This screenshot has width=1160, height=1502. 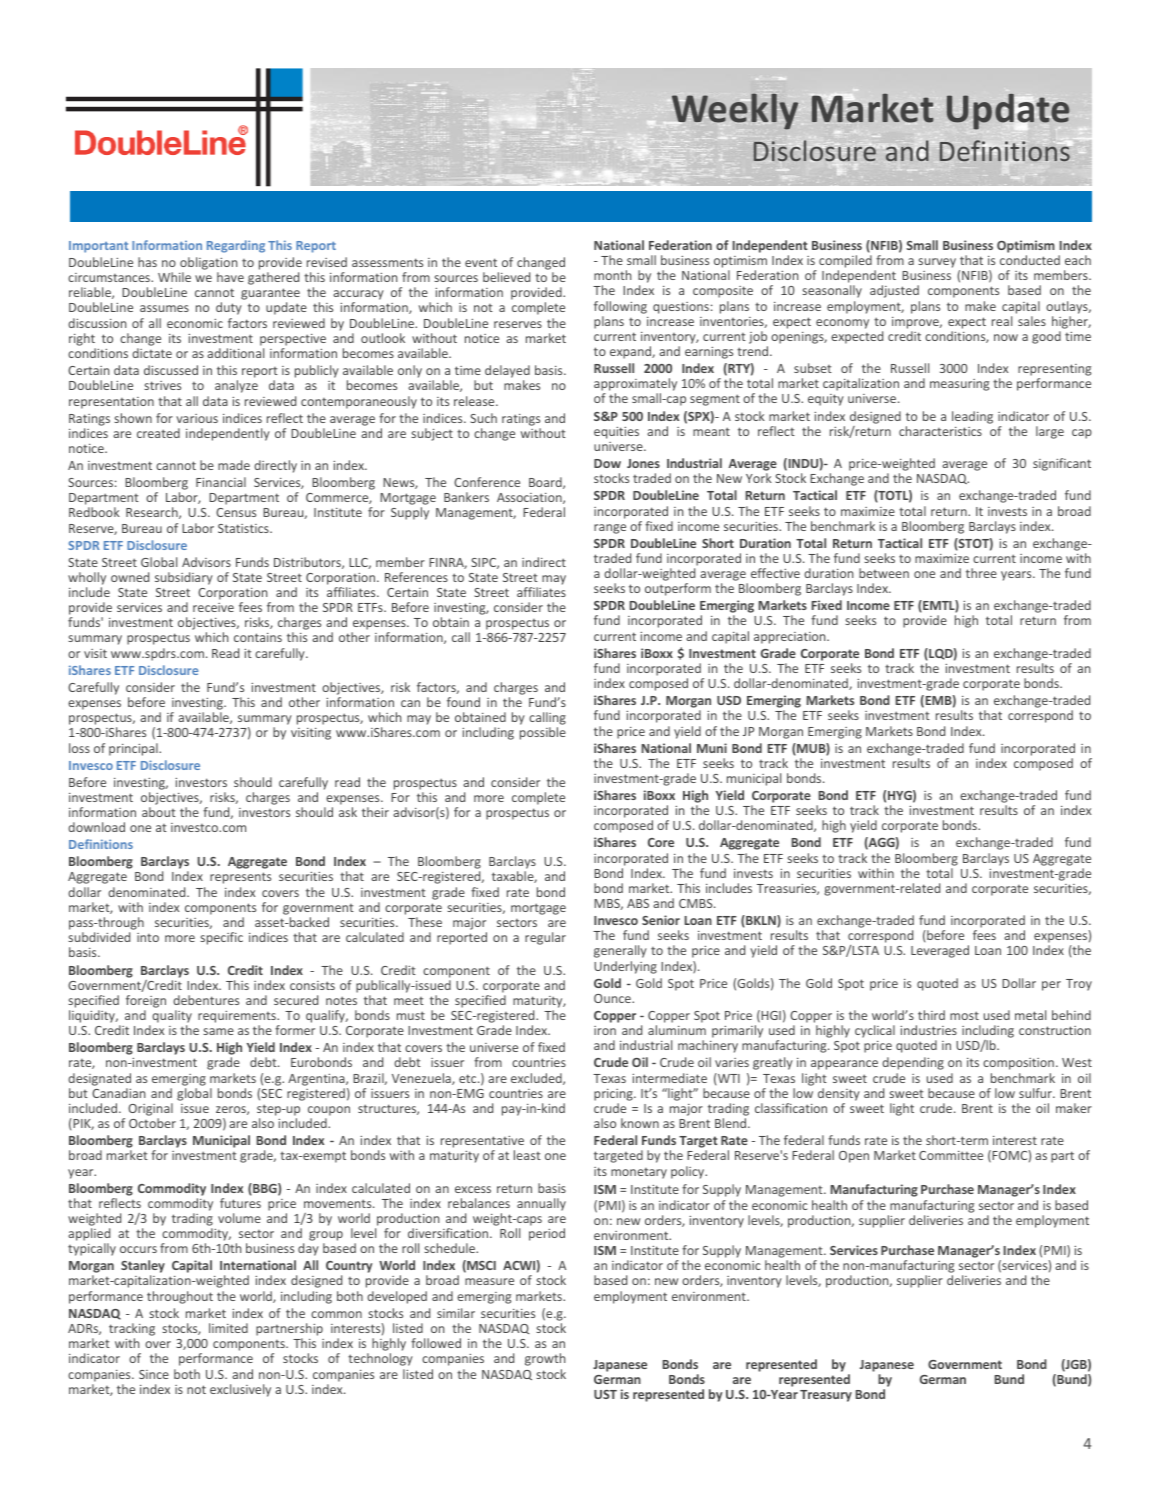 What do you see at coordinates (236, 246) in the screenshot?
I see `Regarding` at bounding box center [236, 246].
